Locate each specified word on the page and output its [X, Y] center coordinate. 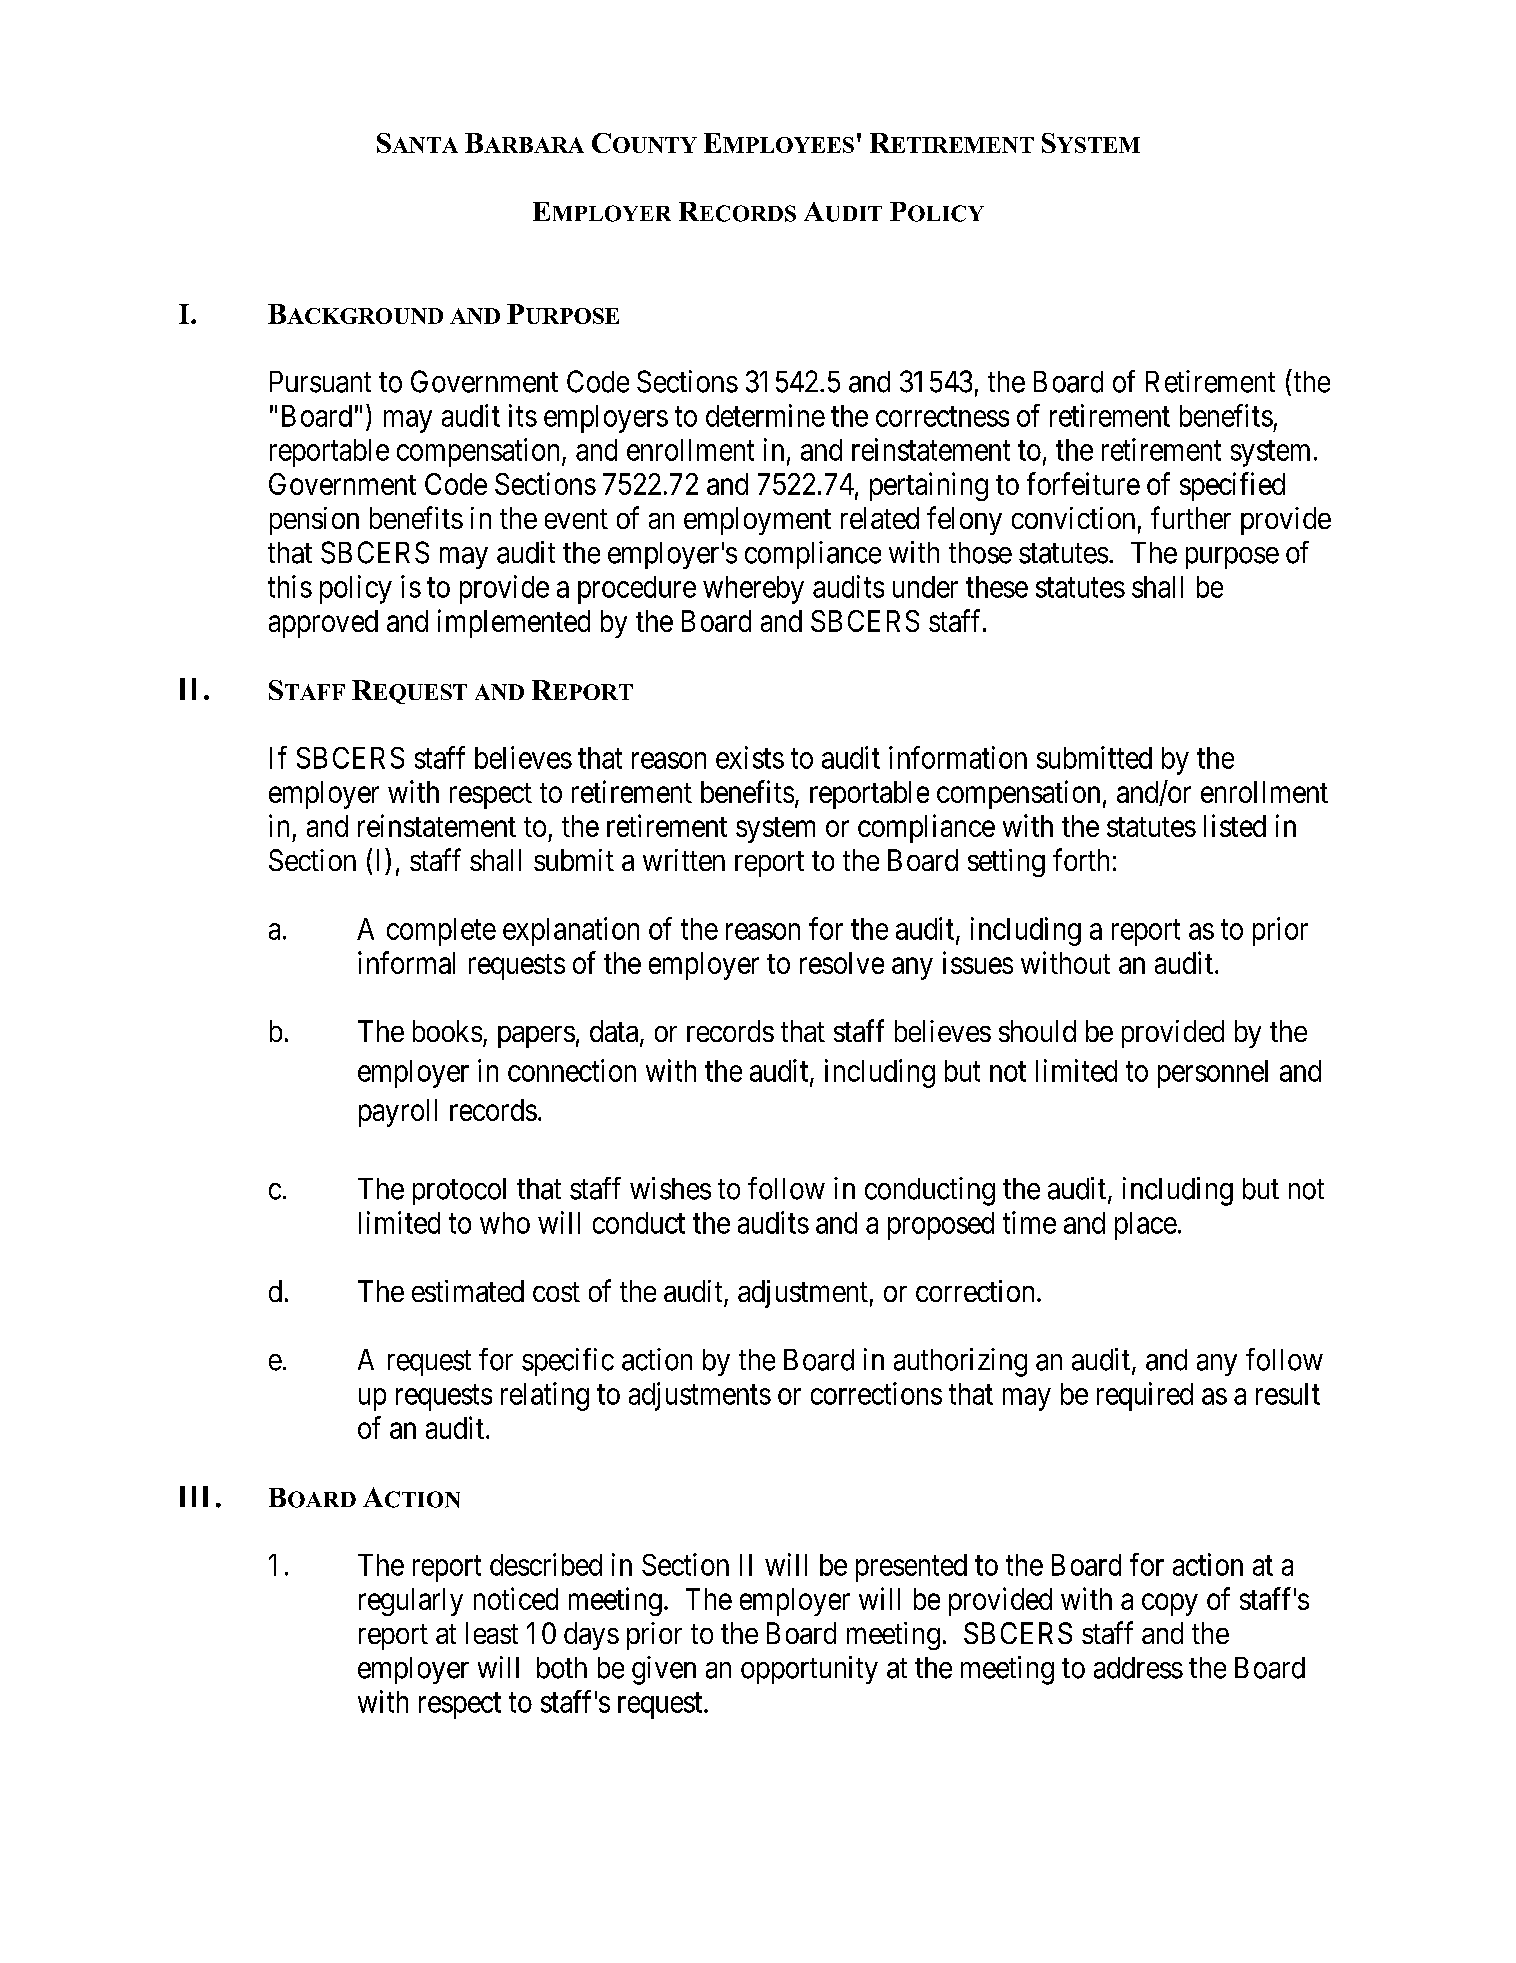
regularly [411, 1602]
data [615, 1032]
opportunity [809, 1670]
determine [765, 415]
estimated [468, 1291]
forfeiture [1083, 483]
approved [323, 624]
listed [1235, 825]
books [447, 1031]
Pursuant [320, 382]
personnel [1213, 1074]
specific [568, 1362]
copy [1170, 1605]
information [958, 757]
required [1145, 1396]
